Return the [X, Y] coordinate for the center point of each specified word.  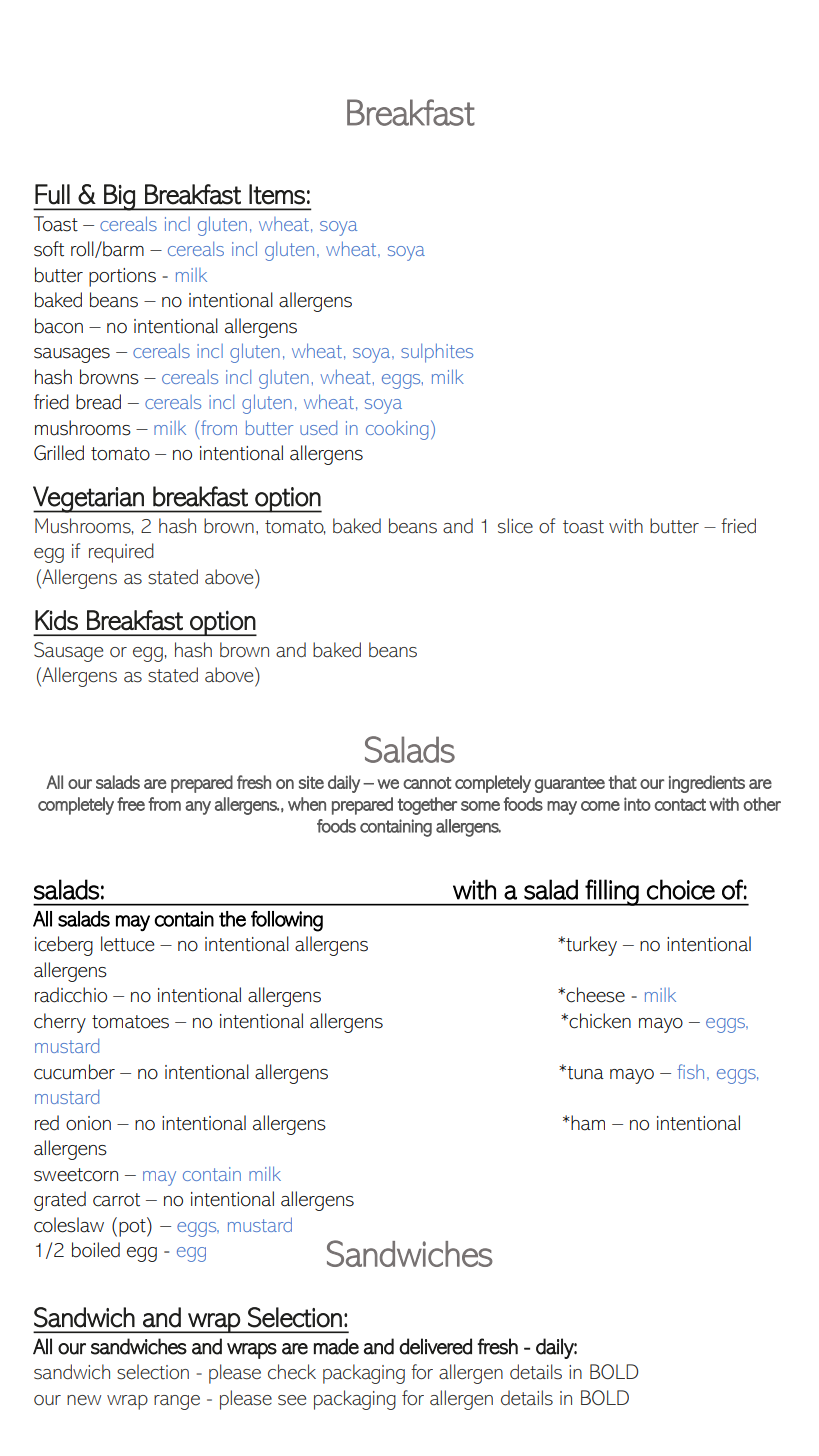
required [121, 553]
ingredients [707, 784]
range [177, 1402]
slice [515, 526]
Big [119, 197]
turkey [590, 946]
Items [277, 194]
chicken [599, 1021]
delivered [435, 1346]
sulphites [437, 353]
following [287, 921]
